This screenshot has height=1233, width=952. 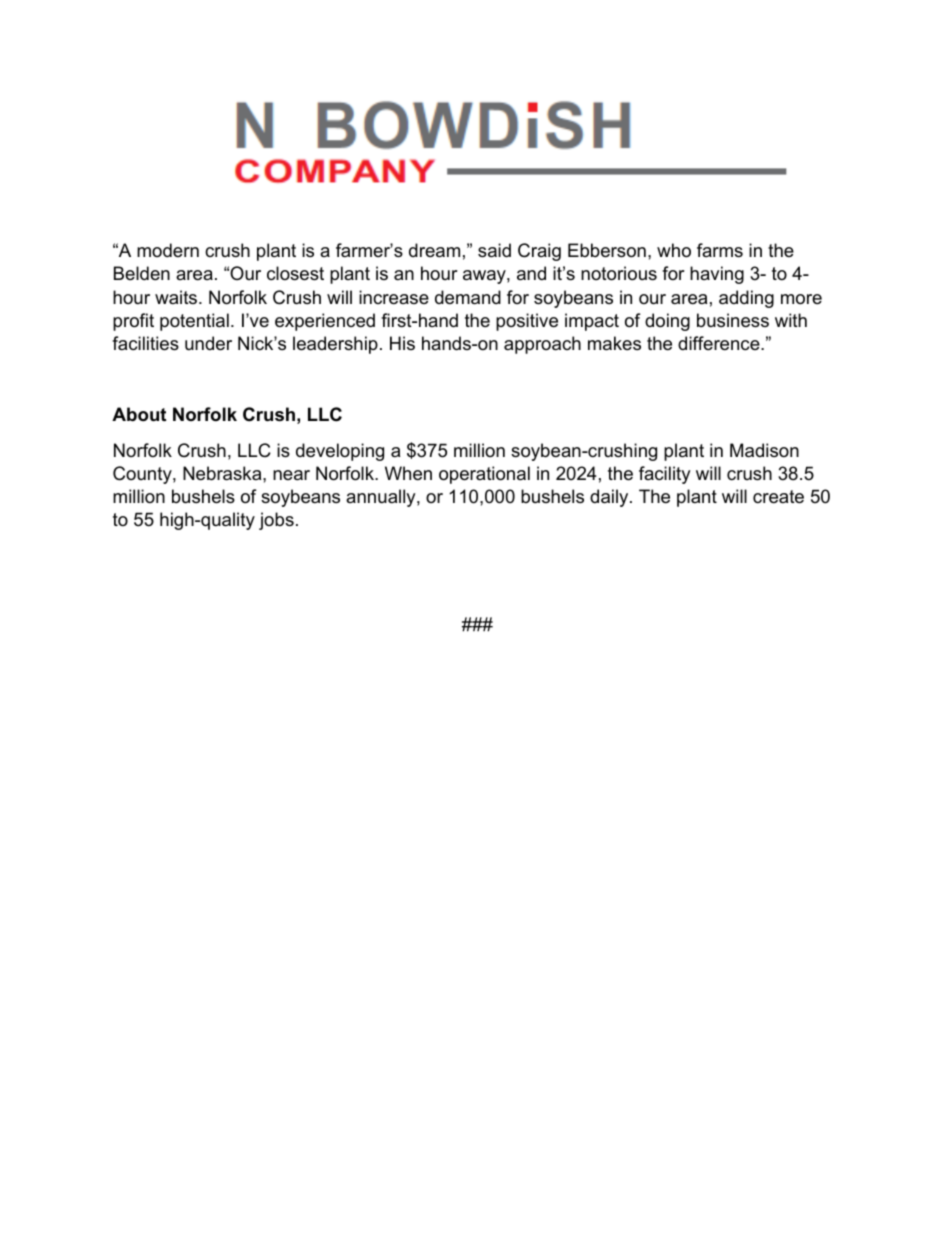 I want to click on daily, so click(x=610, y=498).
